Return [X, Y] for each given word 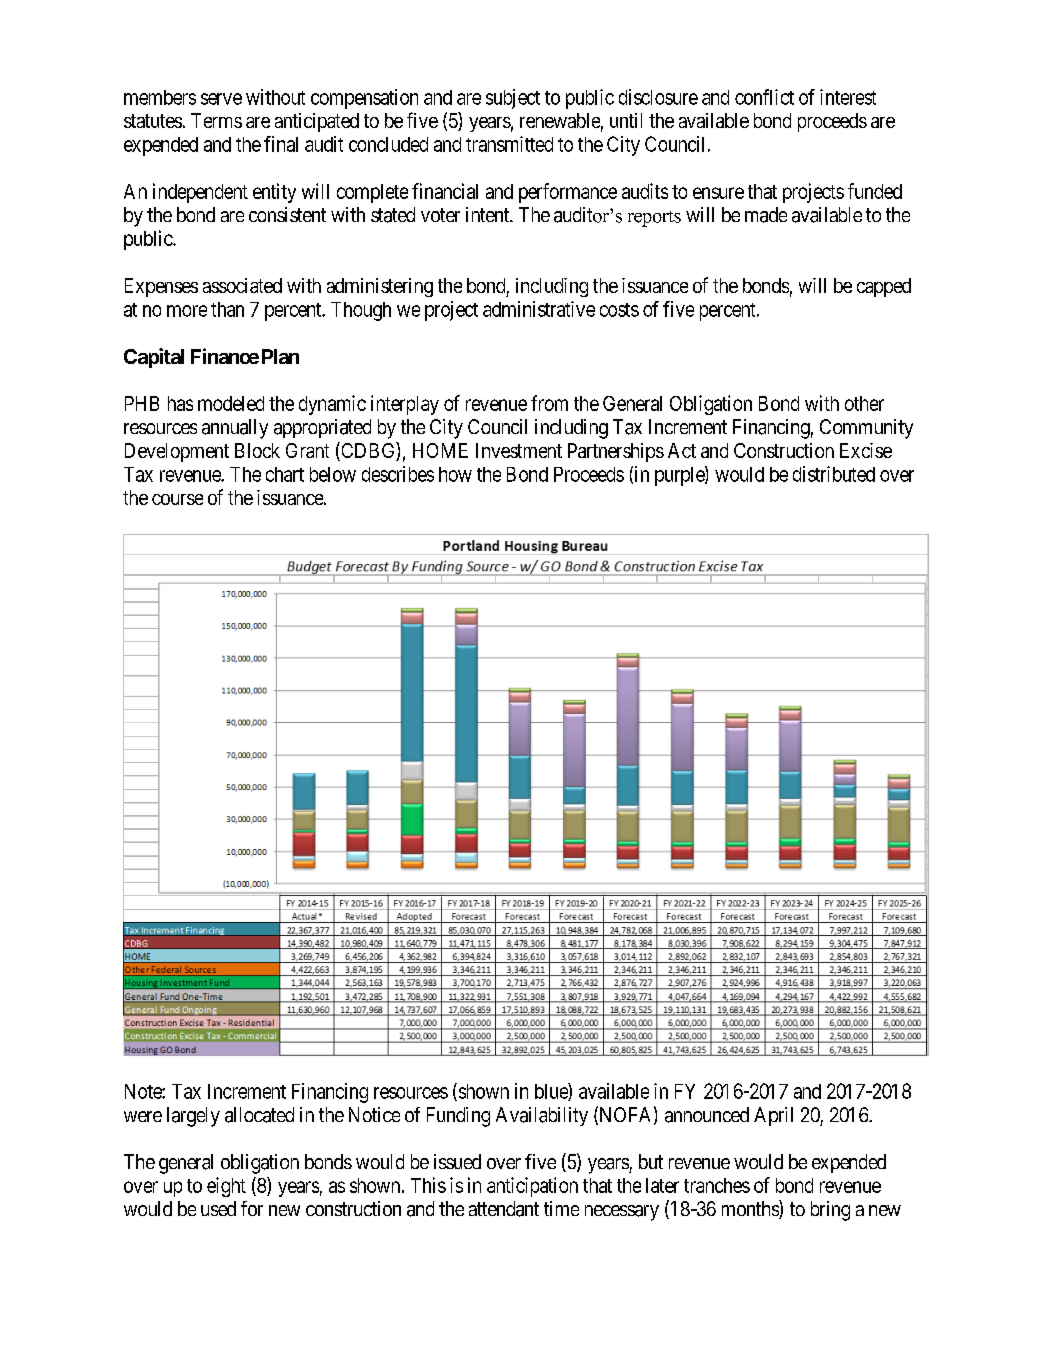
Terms [216, 120]
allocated [259, 1115]
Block [257, 450]
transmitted [509, 144]
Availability [542, 1116]
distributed [834, 474]
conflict [764, 97]
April [773, 1116]
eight [226, 1187]
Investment [519, 450]
